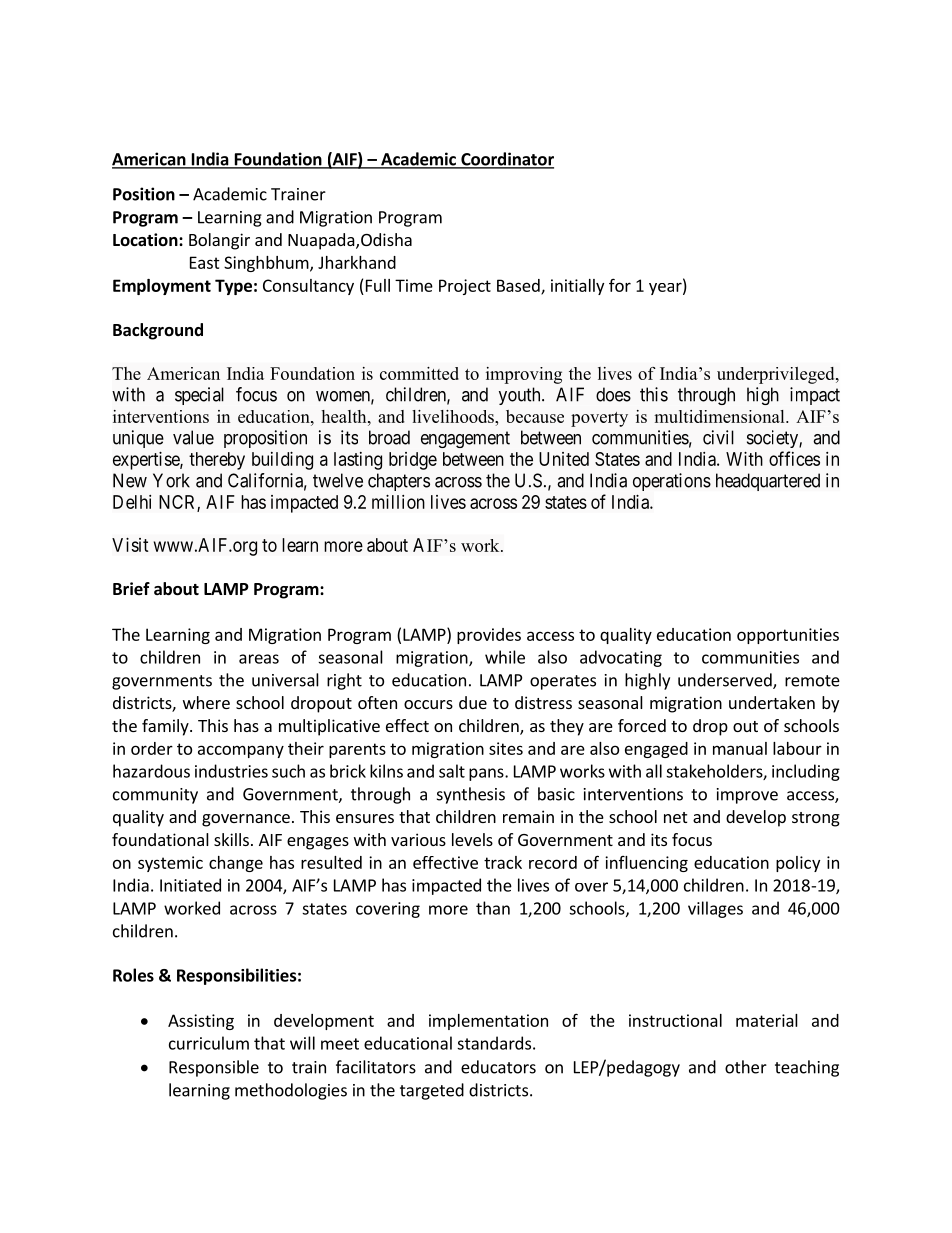  Describe the element at coordinates (788, 636) in the page. I see `opportunities` at that location.
